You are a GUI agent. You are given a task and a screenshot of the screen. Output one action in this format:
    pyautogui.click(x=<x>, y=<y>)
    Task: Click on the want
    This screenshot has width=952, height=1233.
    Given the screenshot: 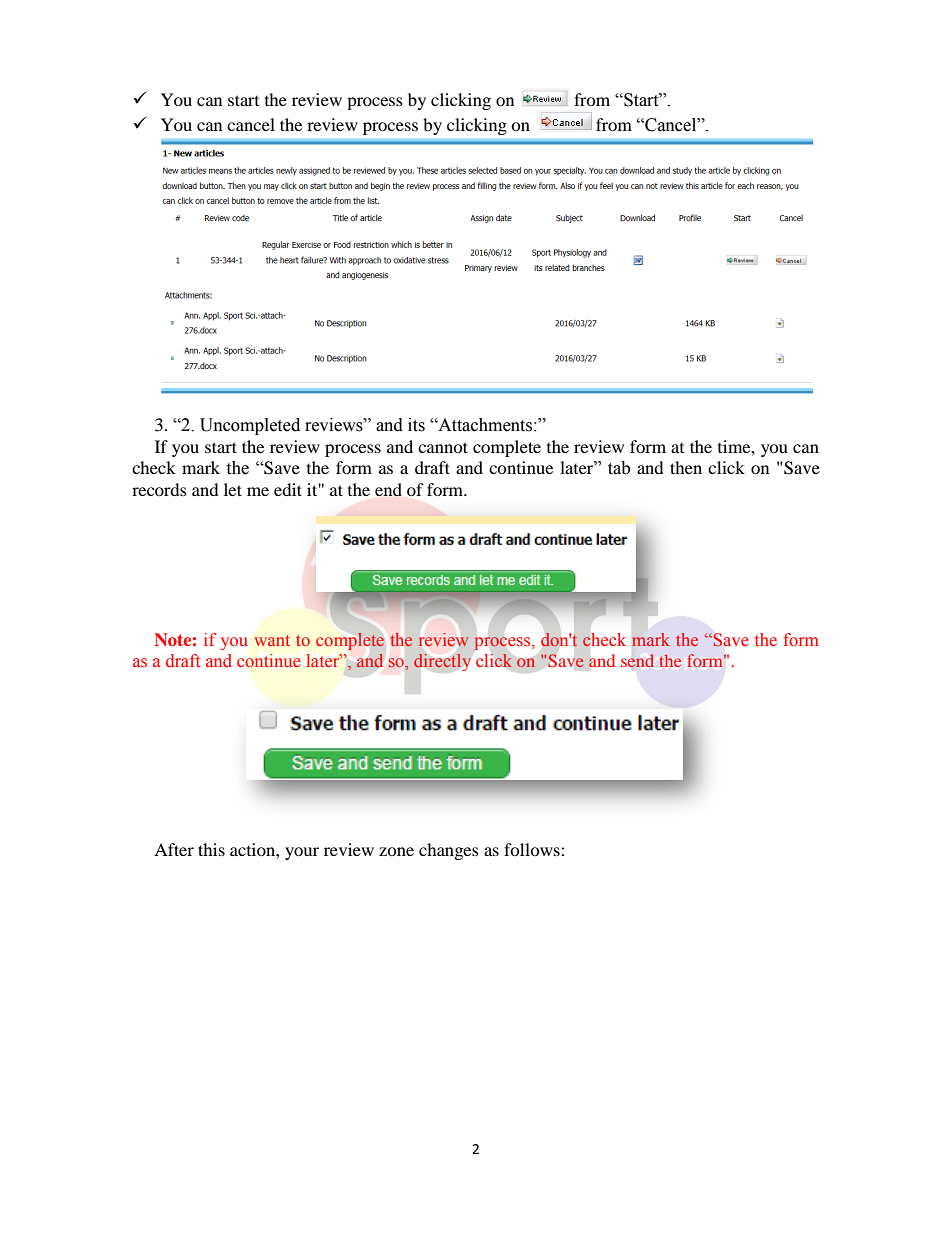 What is the action you would take?
    pyautogui.click(x=272, y=640)
